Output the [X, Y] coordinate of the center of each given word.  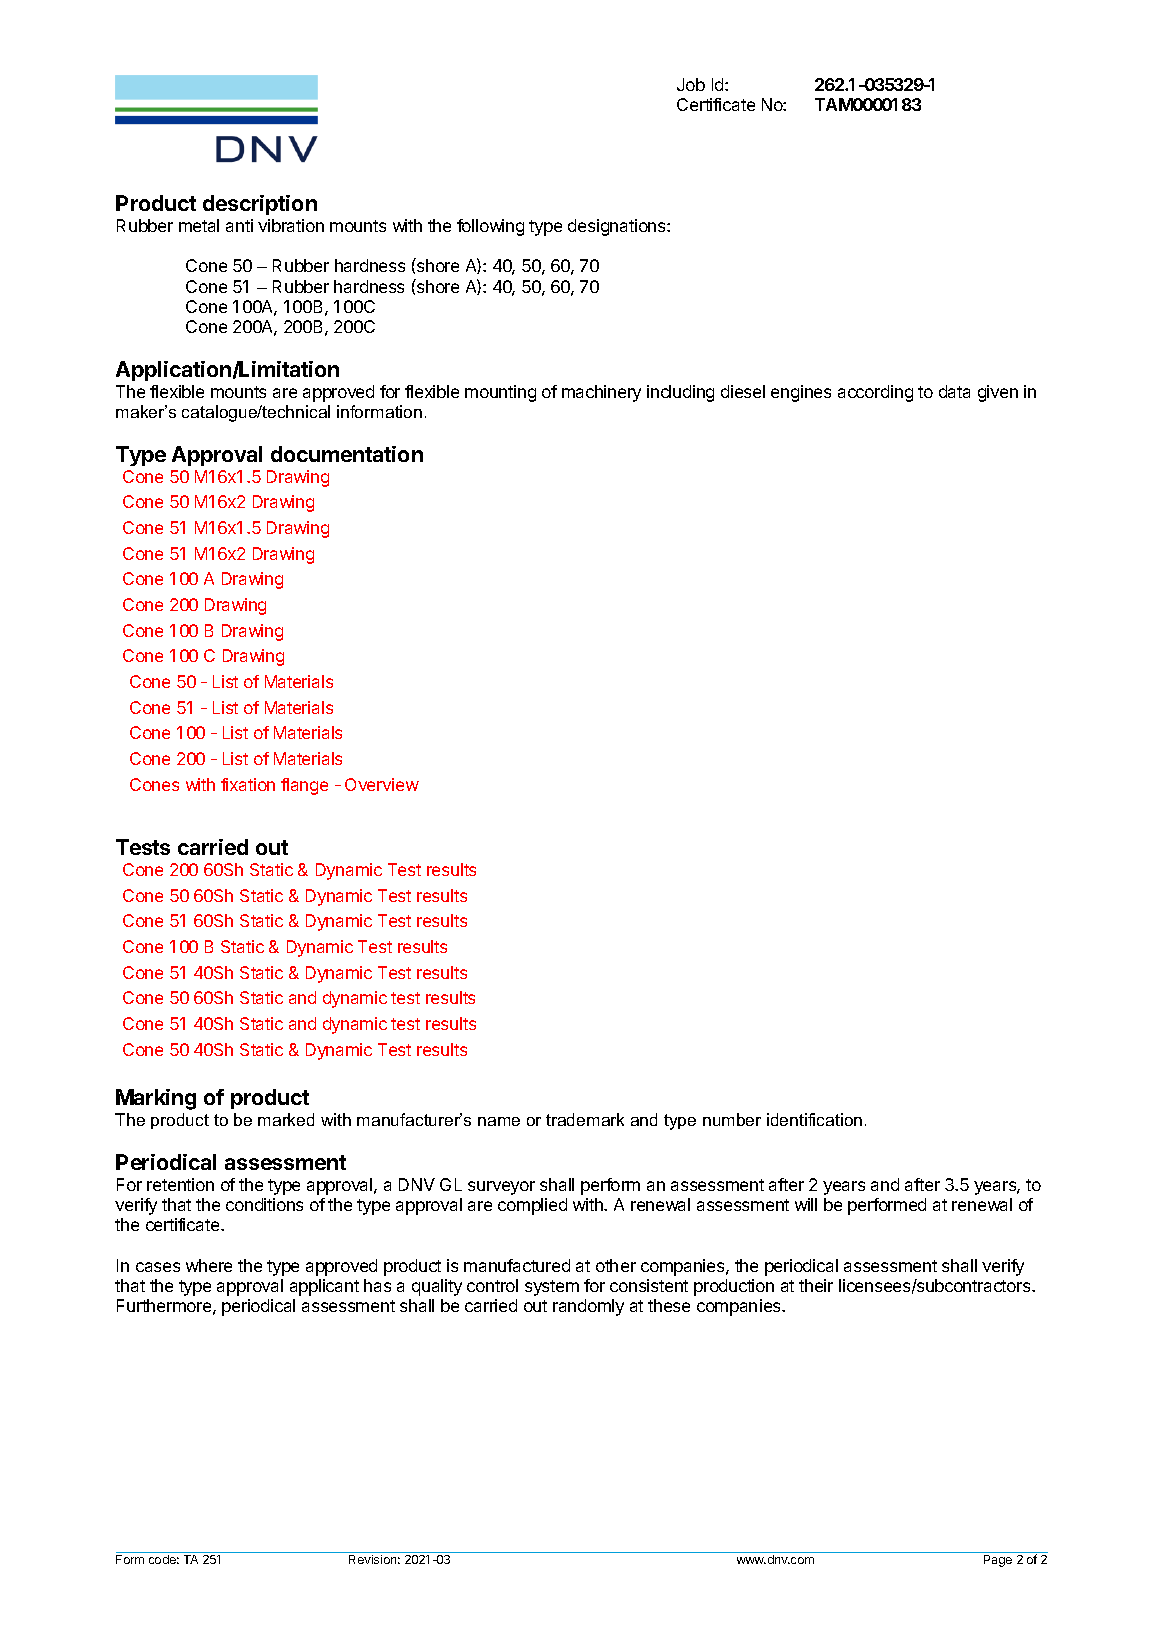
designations [618, 227]
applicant [324, 1287]
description [260, 205]
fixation [248, 784]
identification [814, 1119]
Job [691, 84]
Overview [382, 784]
